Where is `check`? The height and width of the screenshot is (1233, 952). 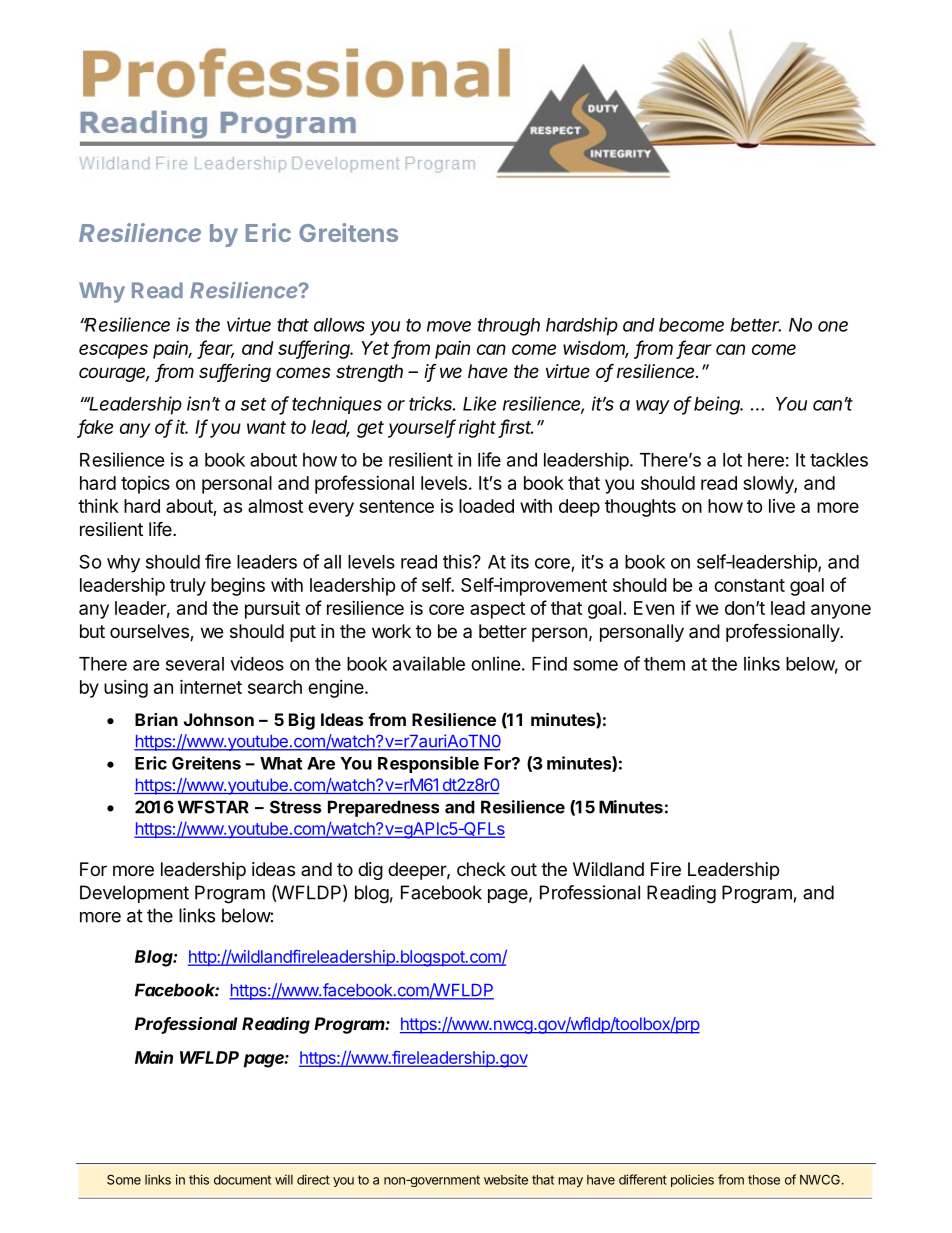
check is located at coordinates (481, 869).
